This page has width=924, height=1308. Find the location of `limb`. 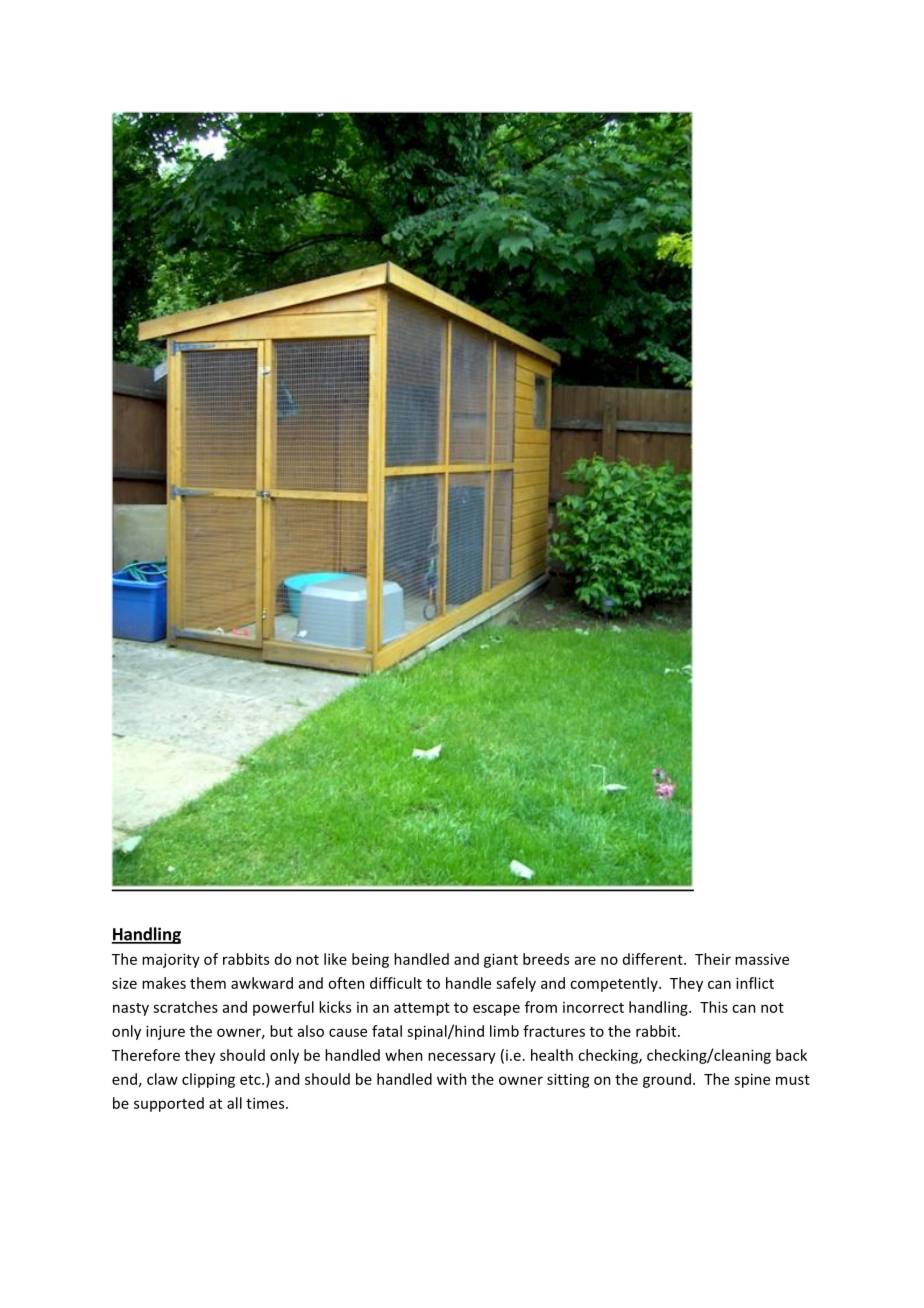

limb is located at coordinates (504, 1031).
